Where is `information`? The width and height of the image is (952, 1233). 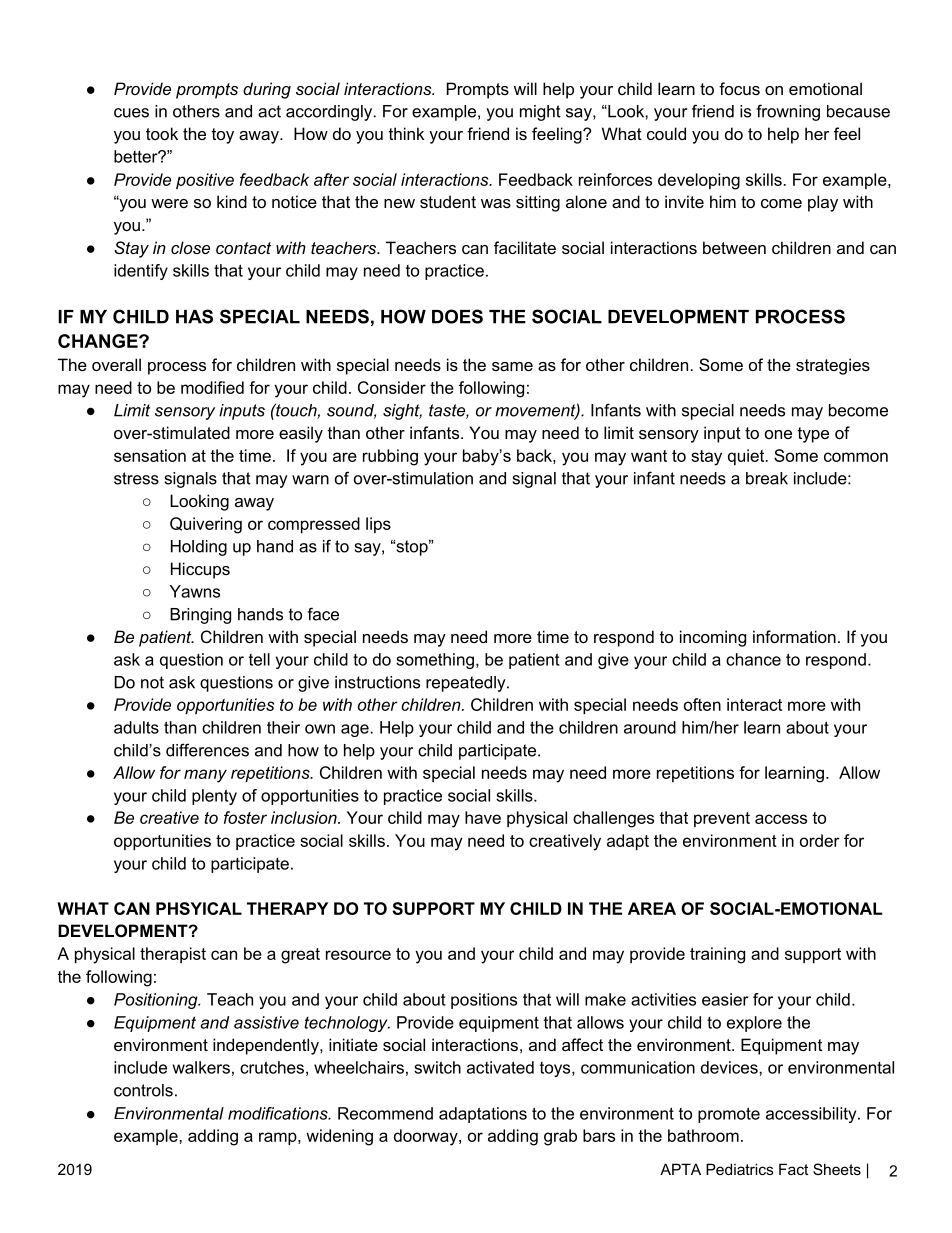
information is located at coordinates (794, 636).
